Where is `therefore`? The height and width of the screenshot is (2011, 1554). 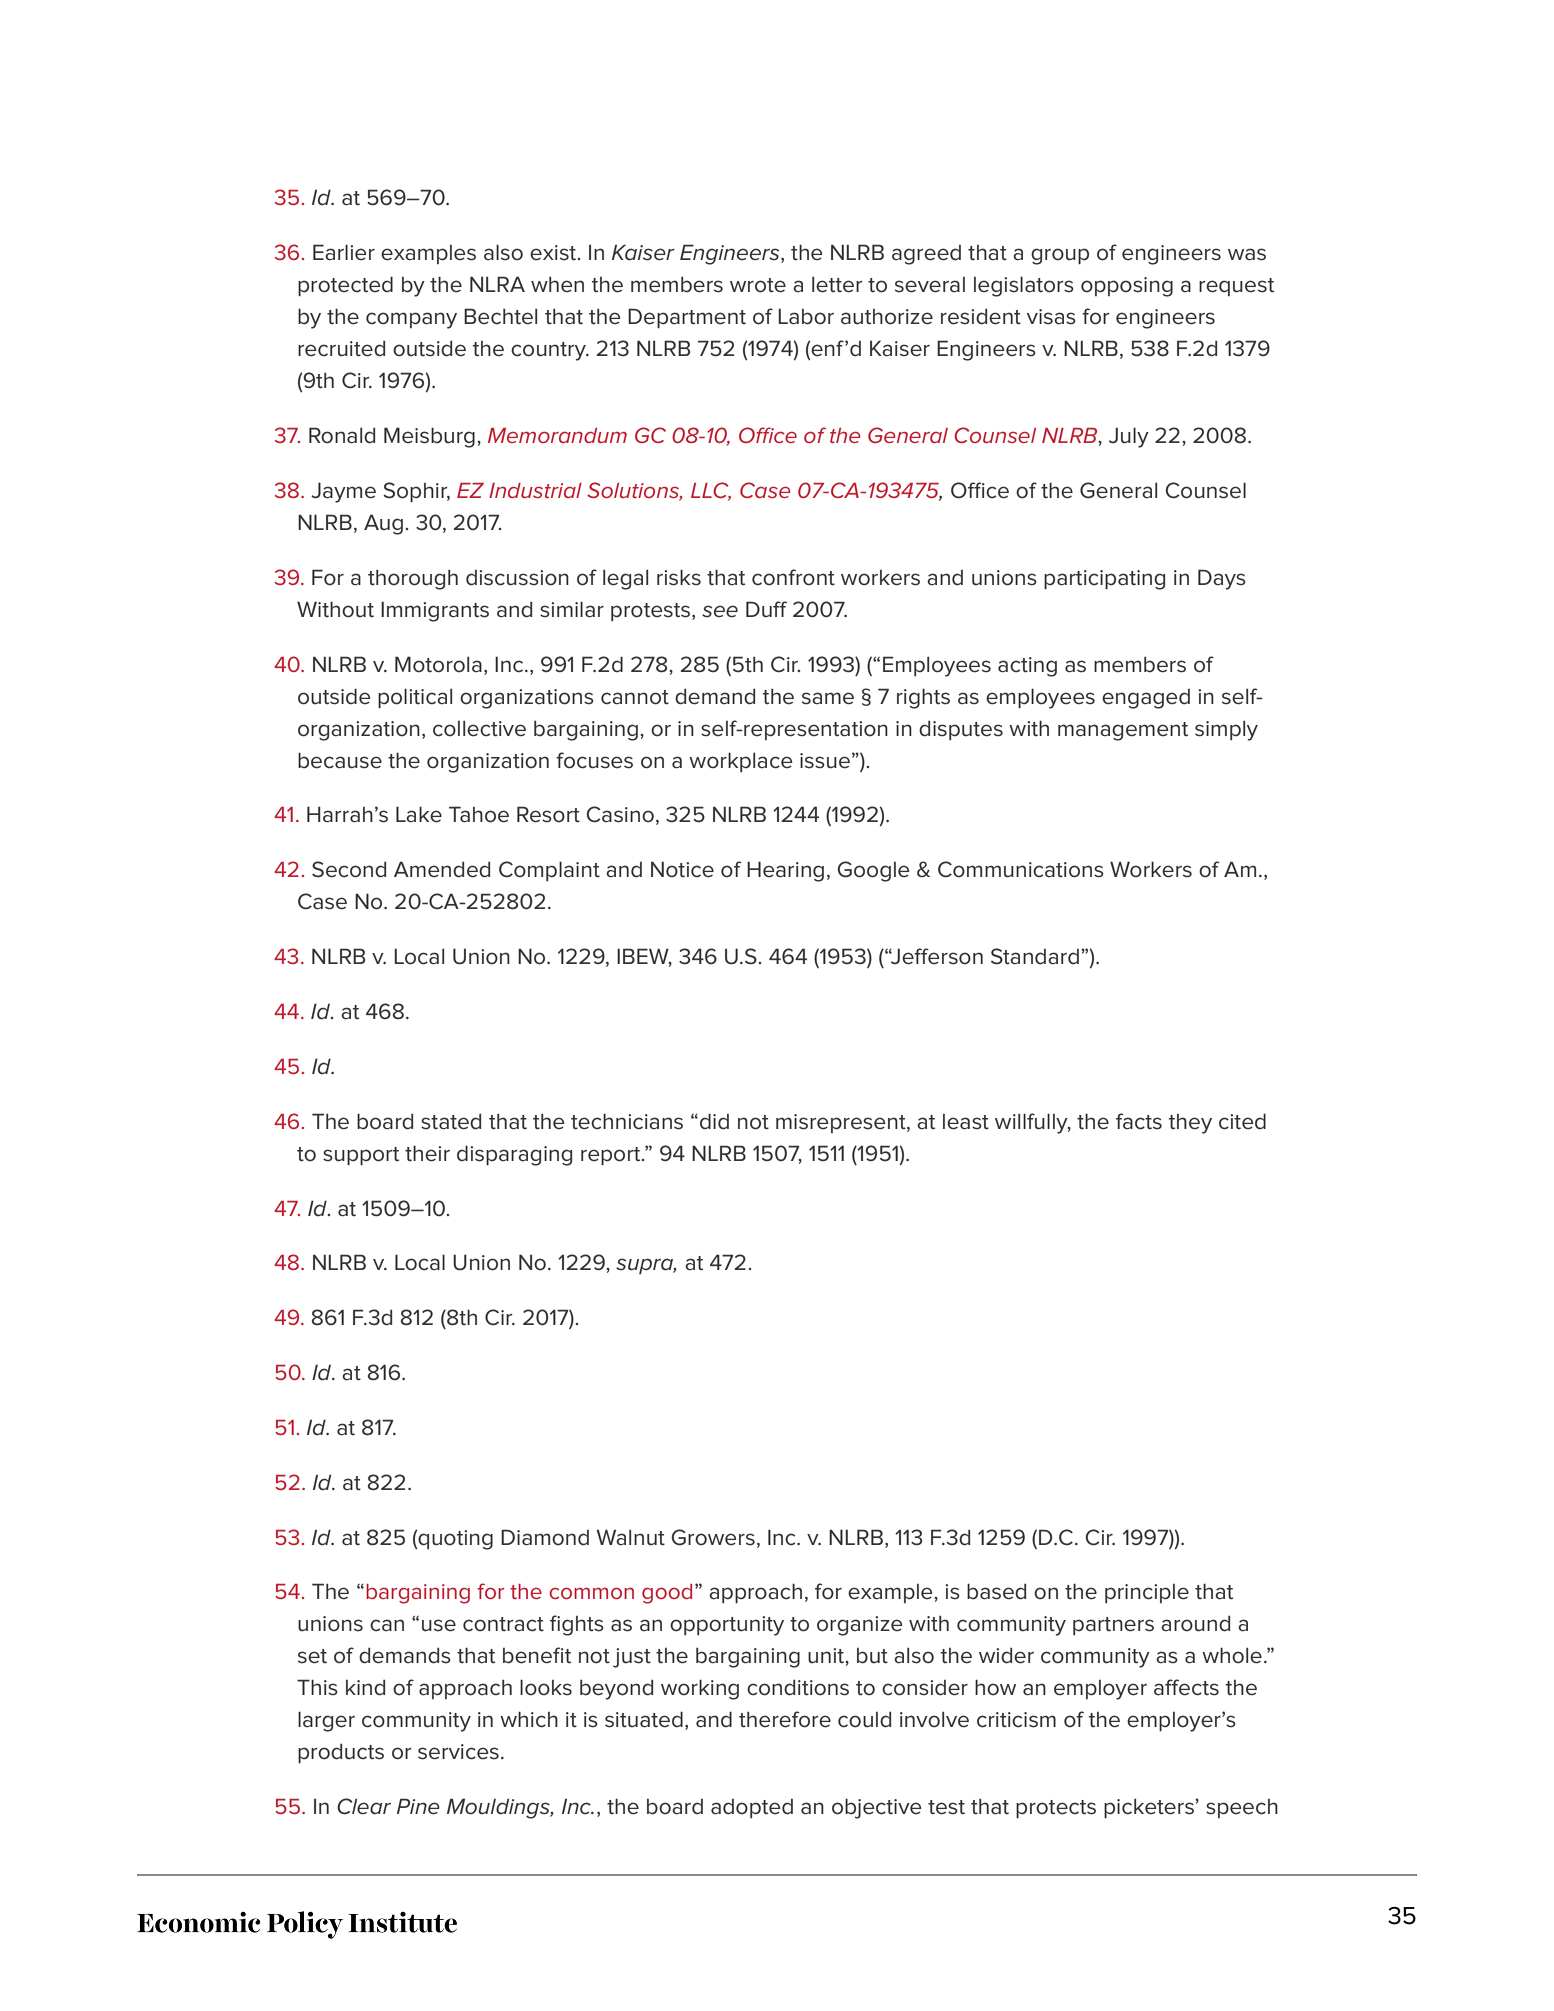 therefore is located at coordinates (785, 1719).
